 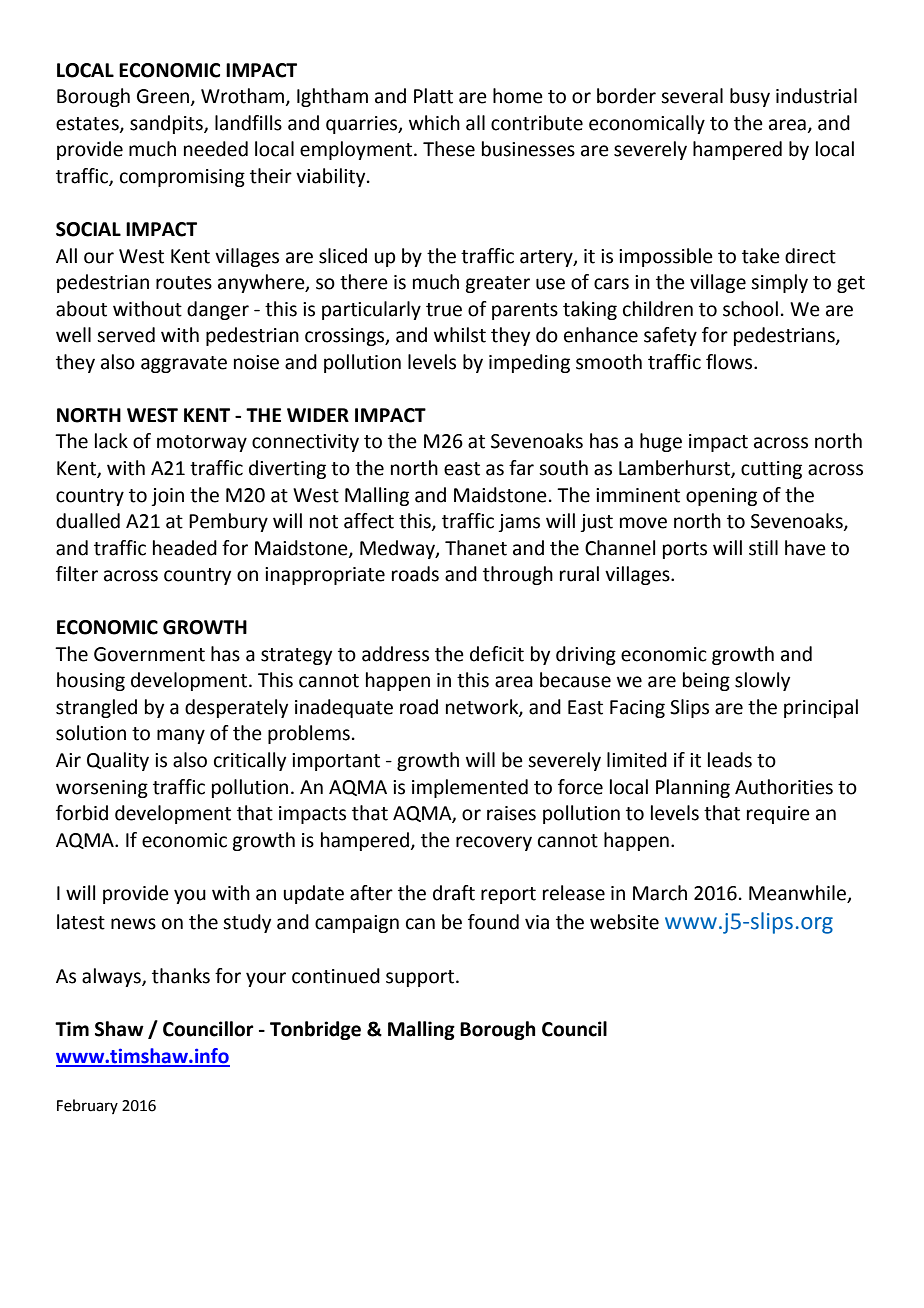 I want to click on leads, so click(x=730, y=760).
